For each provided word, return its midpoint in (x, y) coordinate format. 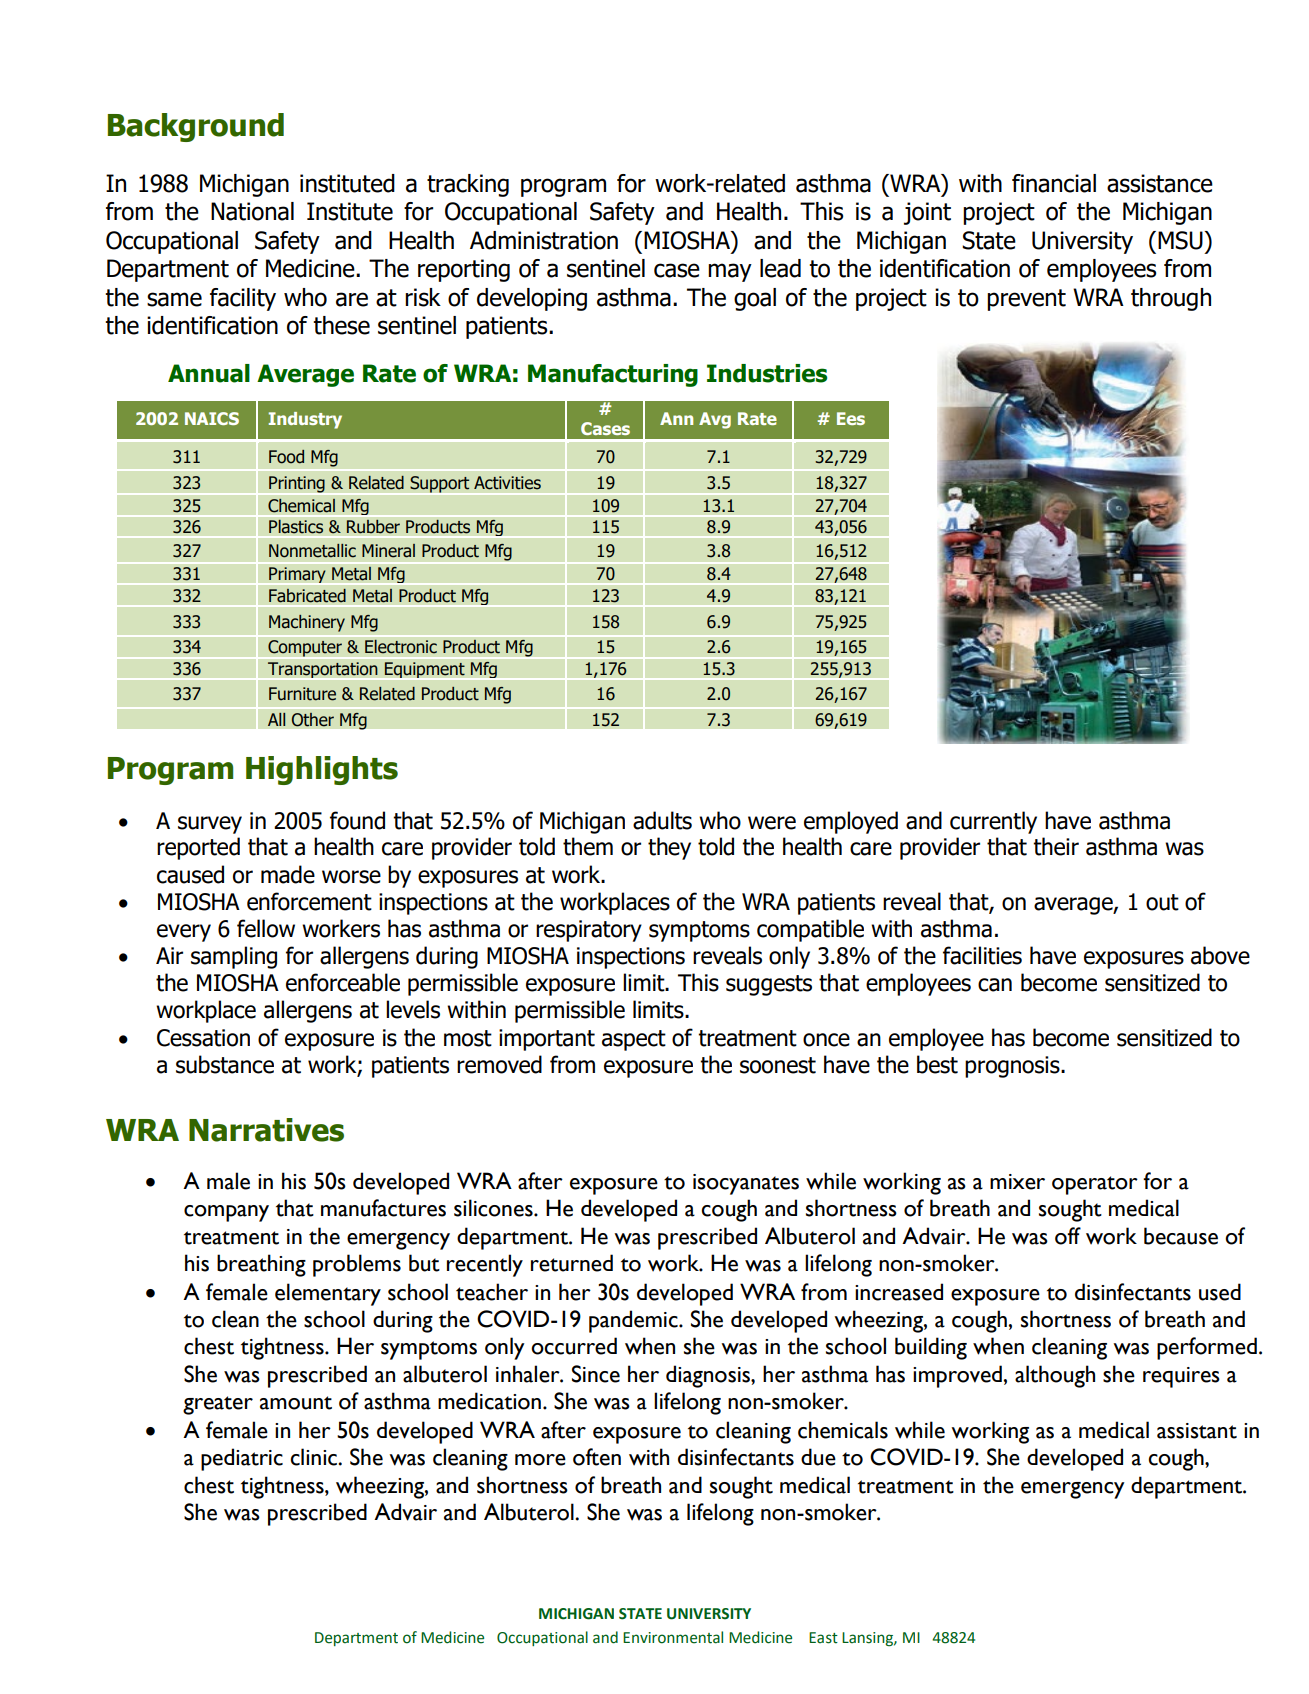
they (669, 848)
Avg (715, 420)
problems (357, 1265)
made (288, 874)
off (1068, 1236)
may (730, 272)
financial (1054, 183)
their (1056, 846)
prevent (1026, 300)
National (252, 211)
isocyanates (746, 1184)
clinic (314, 1457)
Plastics (296, 526)
